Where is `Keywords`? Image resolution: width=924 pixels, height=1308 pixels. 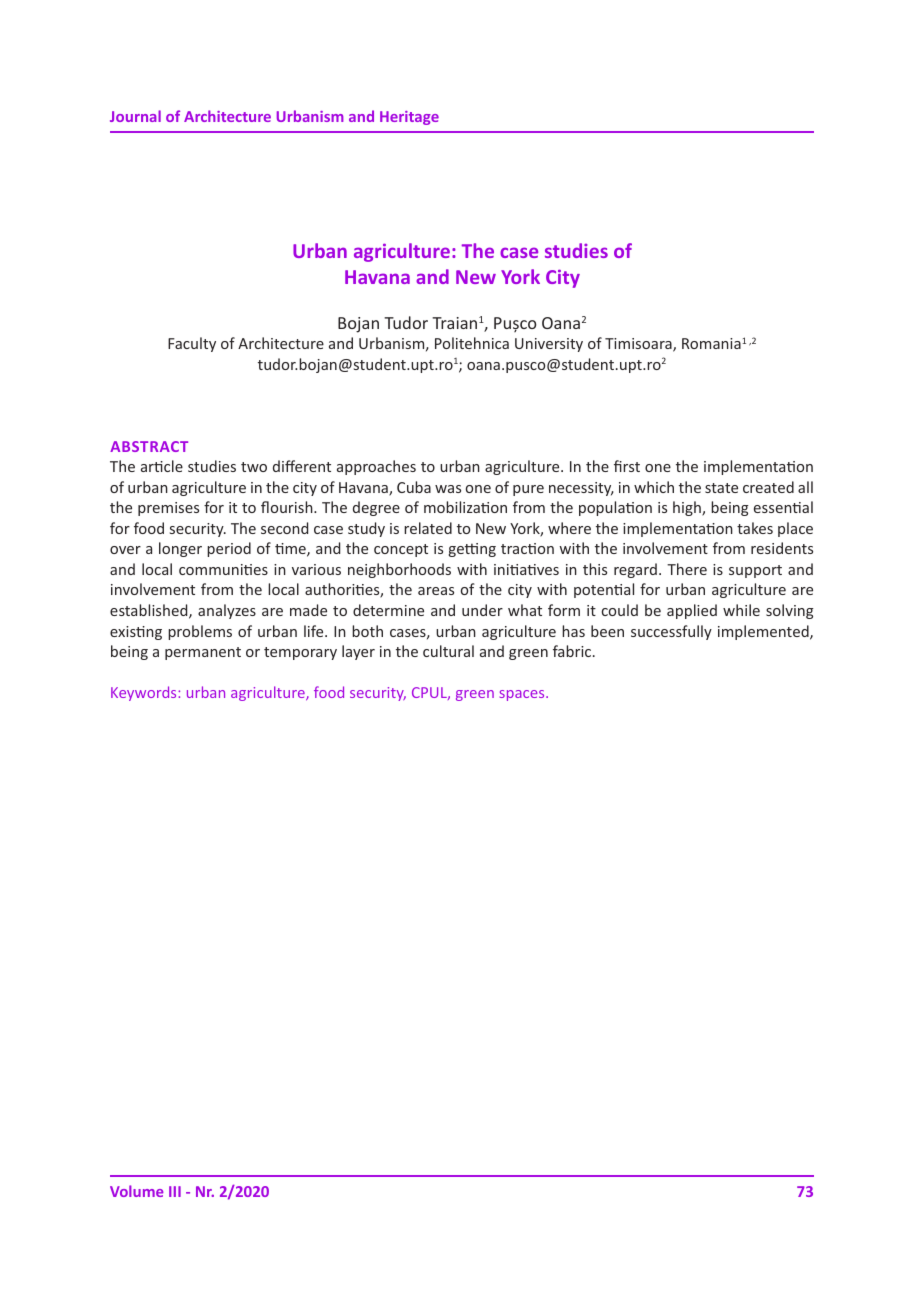
Keywords is located at coordinates (145, 693).
